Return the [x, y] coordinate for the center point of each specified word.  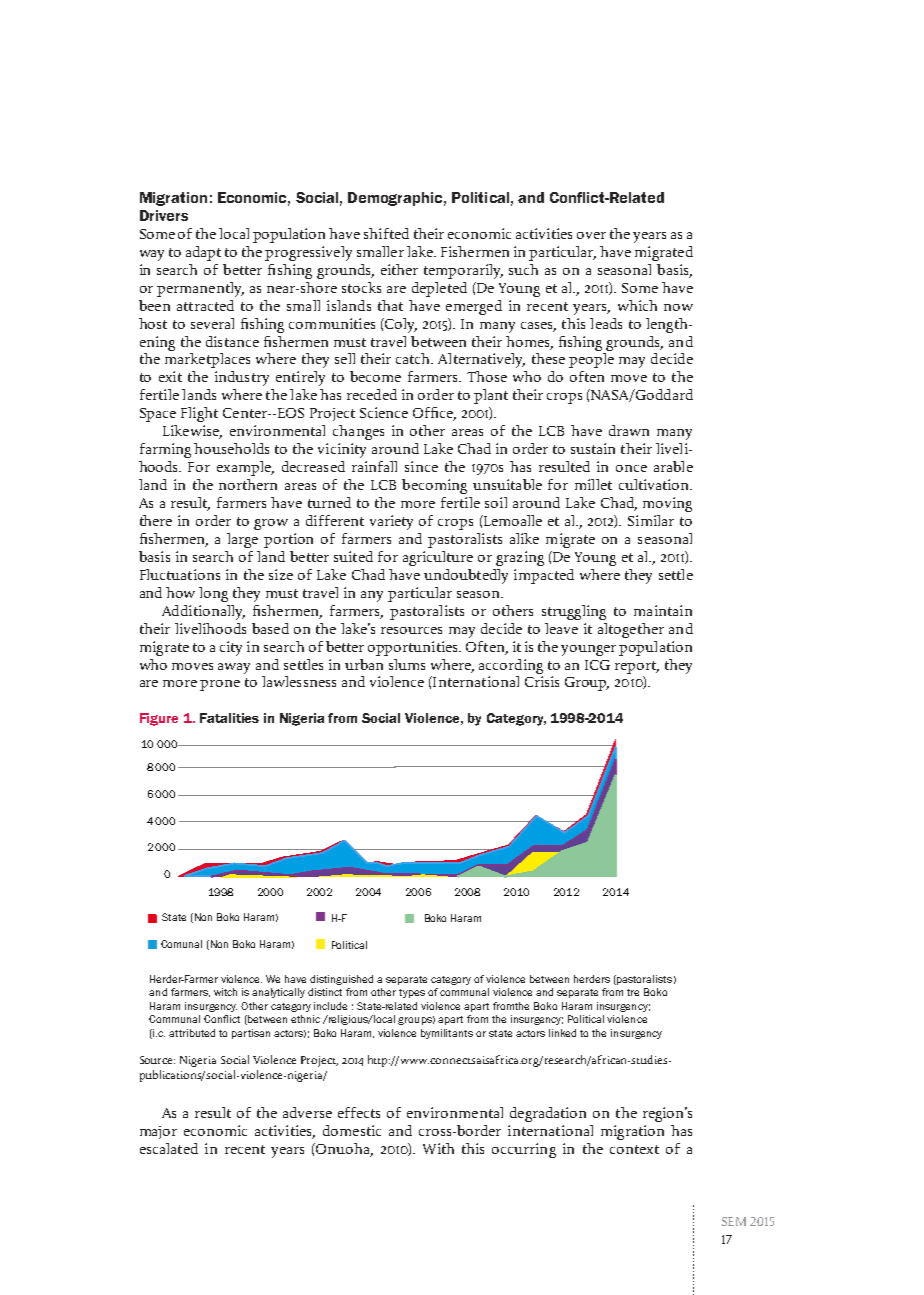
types [412, 993]
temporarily [463, 271]
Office [434, 414]
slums [407, 664]
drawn [629, 430]
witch [225, 992]
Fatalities [229, 718]
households [231, 448]
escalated [169, 1148]
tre [633, 992]
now [678, 307]
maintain [663, 610]
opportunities [414, 648]
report [637, 667]
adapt [203, 253]
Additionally [203, 612]
